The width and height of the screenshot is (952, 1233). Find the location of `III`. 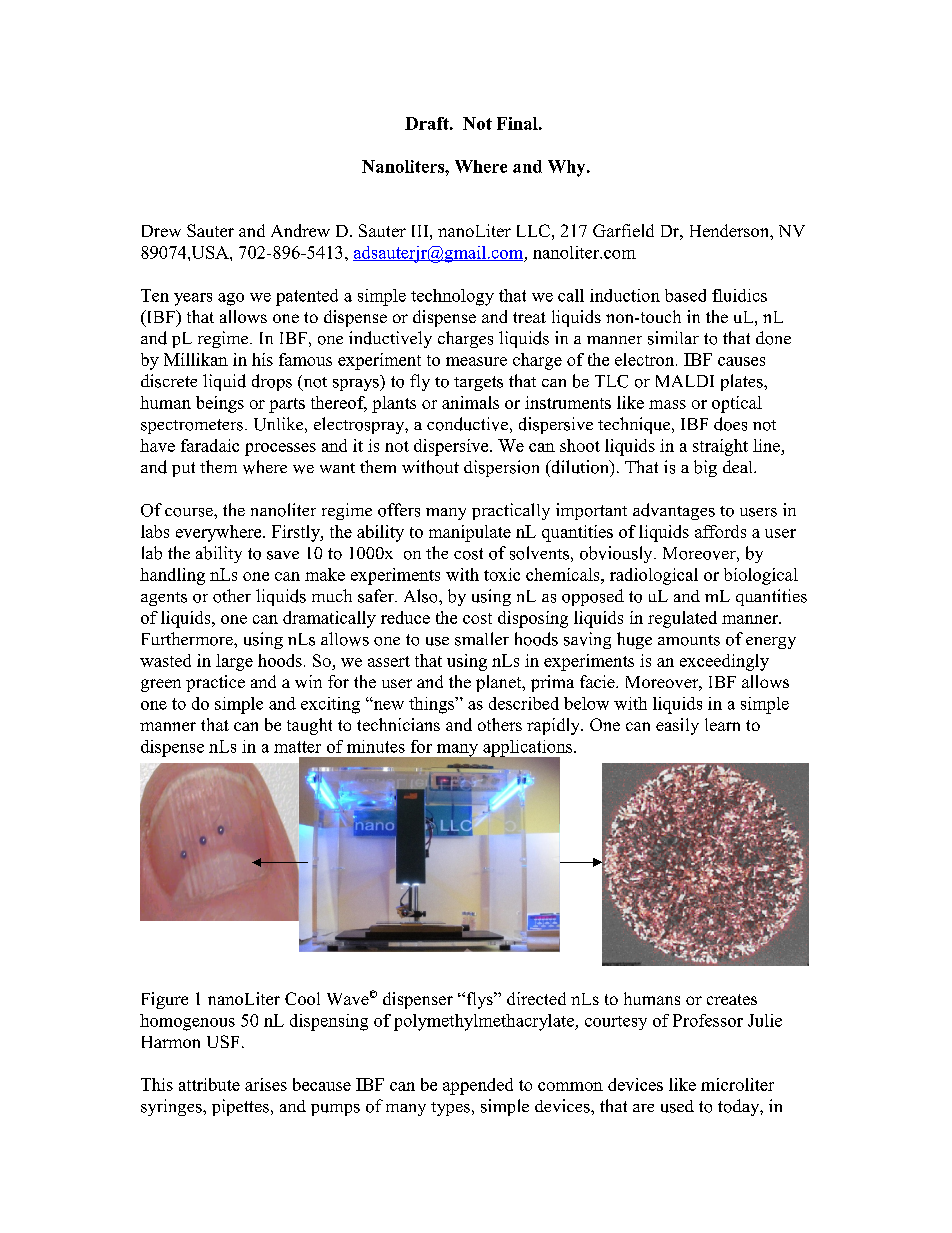

III is located at coordinates (421, 231).
